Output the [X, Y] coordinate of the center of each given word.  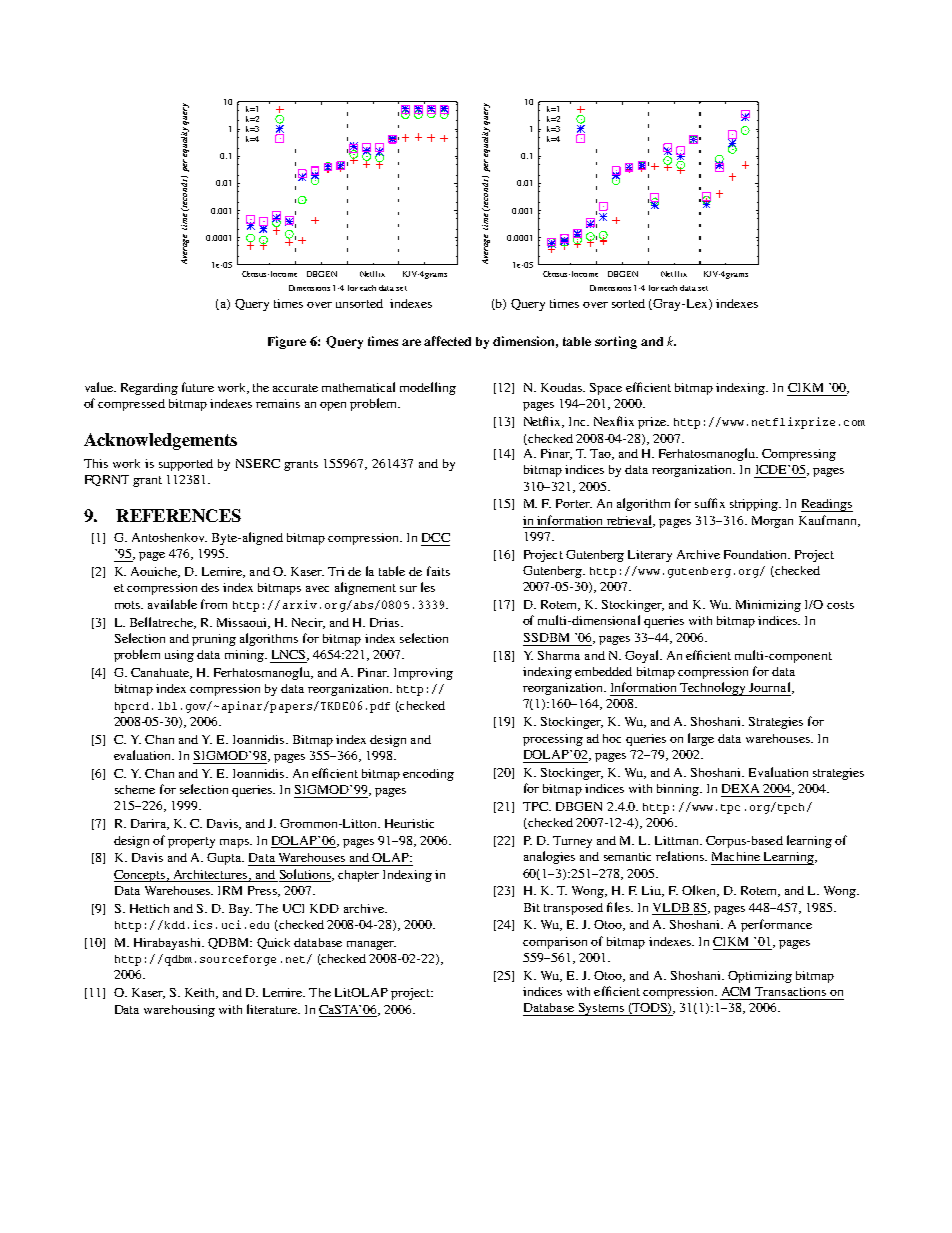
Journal [771, 688]
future [198, 387]
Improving [423, 674]
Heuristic [409, 823]
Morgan [772, 522]
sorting [616, 342]
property [191, 842]
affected [447, 341]
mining [245, 656]
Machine [736, 856]
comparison [555, 943]
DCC [436, 537]
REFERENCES [178, 515]
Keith [201, 993]
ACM [736, 991]
